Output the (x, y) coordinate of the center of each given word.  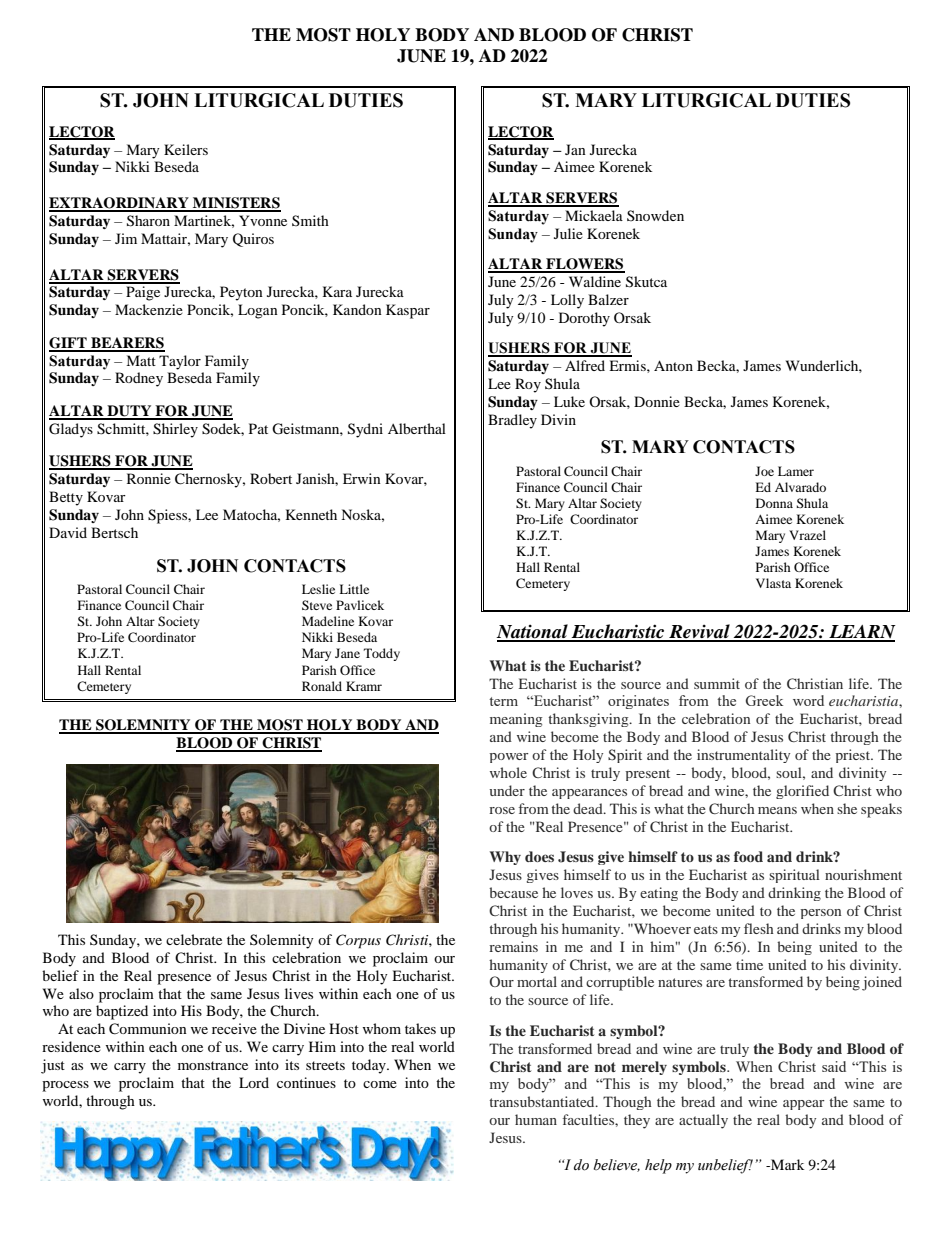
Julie (568, 233)
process (65, 1086)
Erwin (362, 478)
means (777, 810)
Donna (774, 503)
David (68, 532)
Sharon (148, 221)
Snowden (655, 215)
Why (505, 858)
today (370, 1066)
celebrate (194, 939)
